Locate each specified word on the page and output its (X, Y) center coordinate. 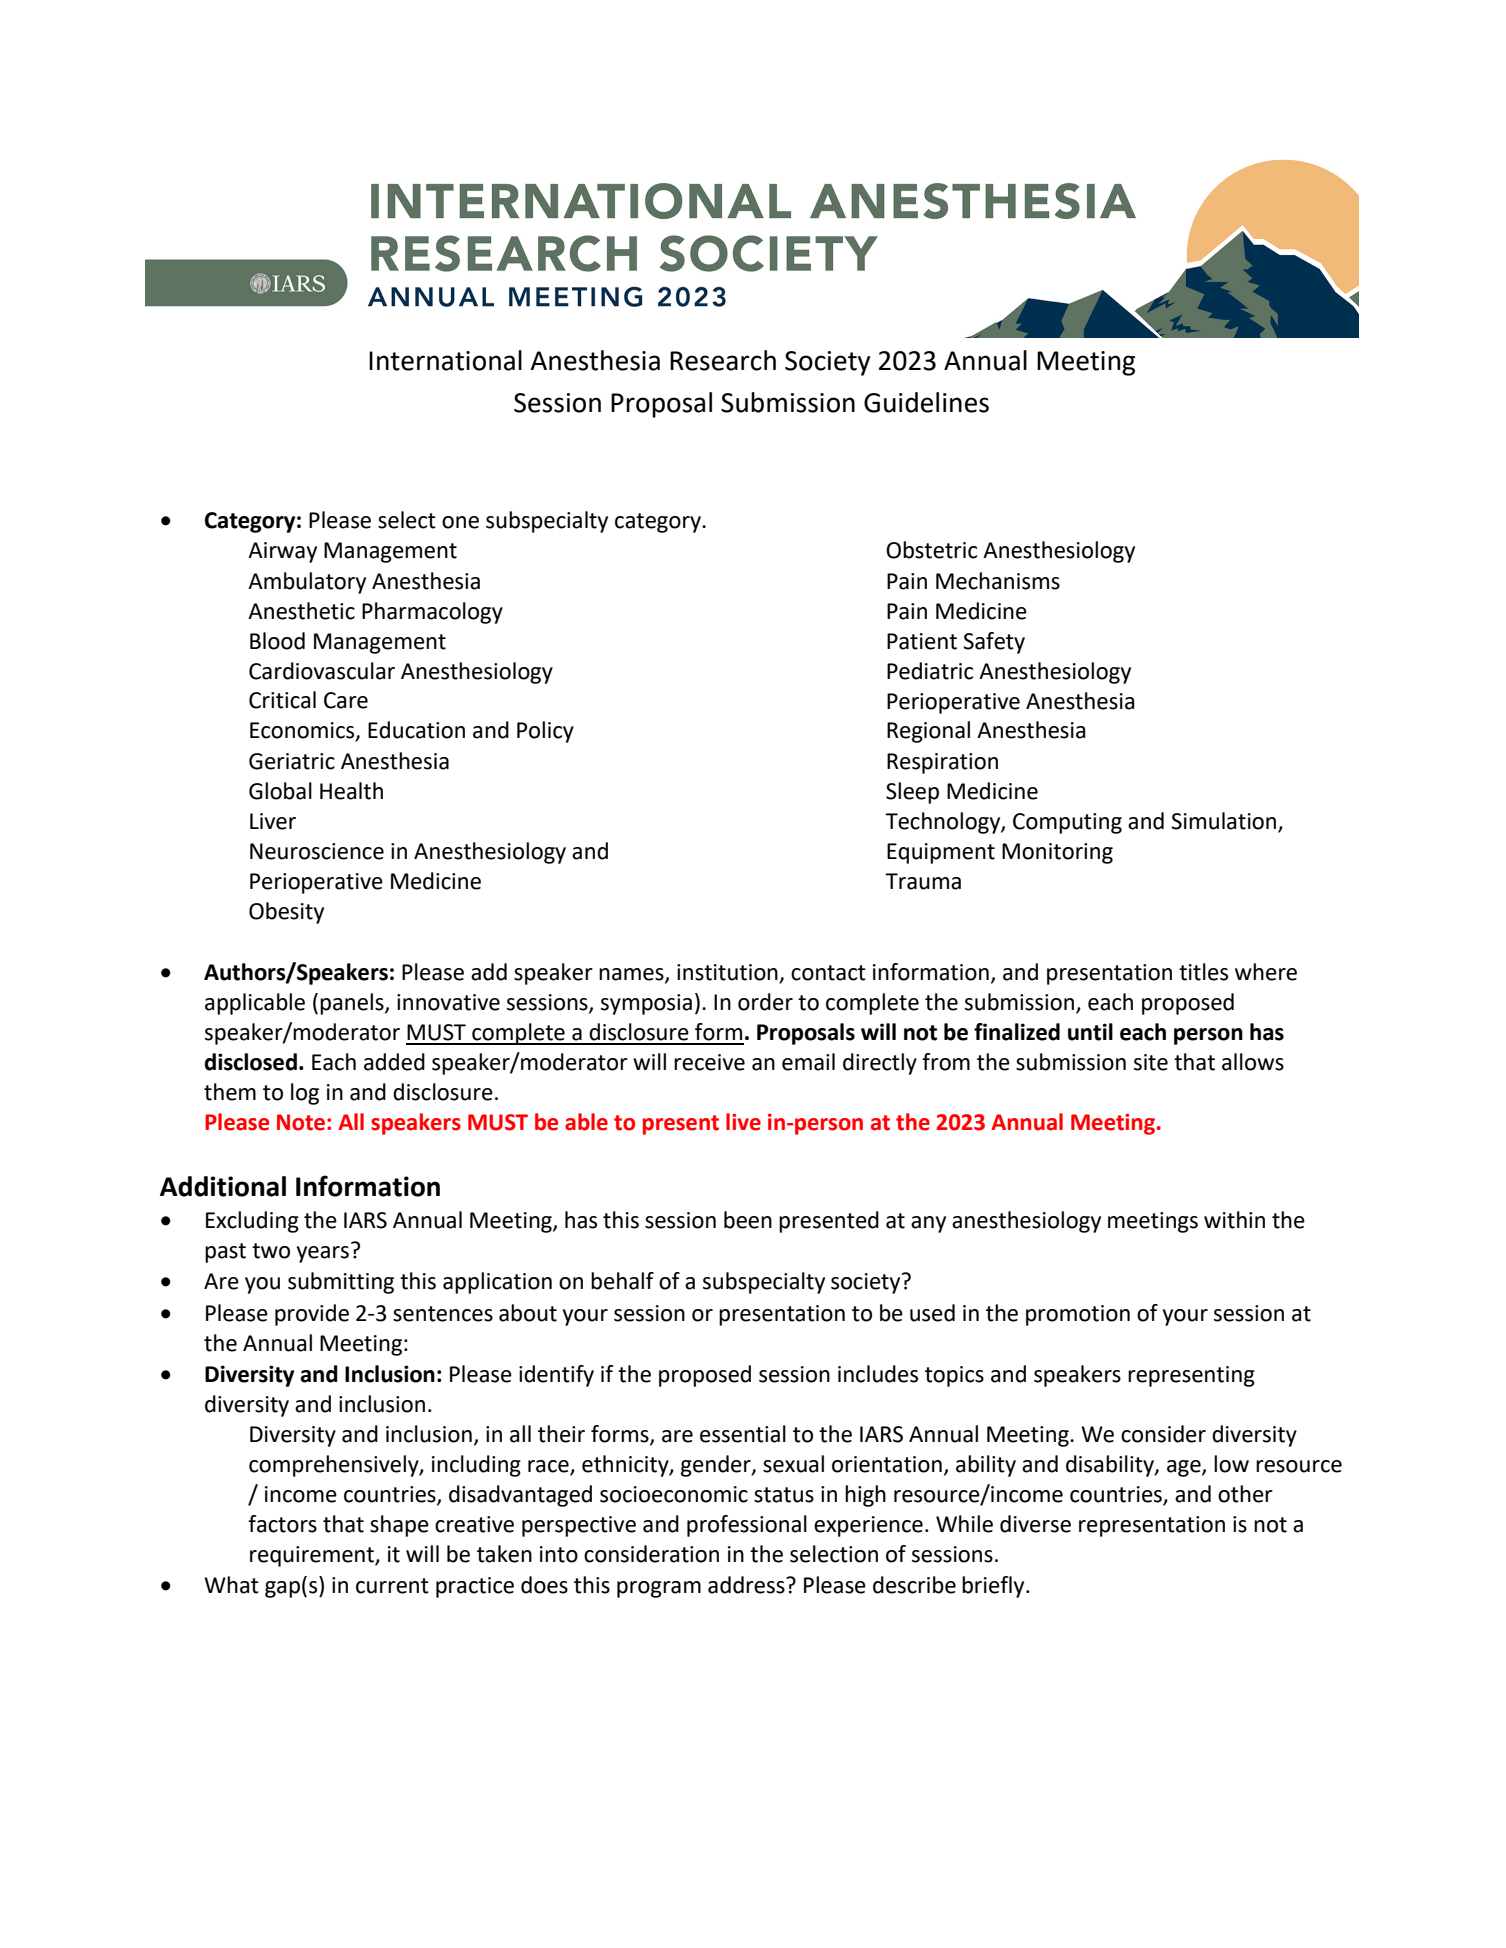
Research (723, 360)
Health (351, 791)
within (1234, 1220)
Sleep (912, 793)
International (445, 360)
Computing (1067, 823)
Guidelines (926, 402)
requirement (313, 1556)
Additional (223, 1186)
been (748, 1220)
